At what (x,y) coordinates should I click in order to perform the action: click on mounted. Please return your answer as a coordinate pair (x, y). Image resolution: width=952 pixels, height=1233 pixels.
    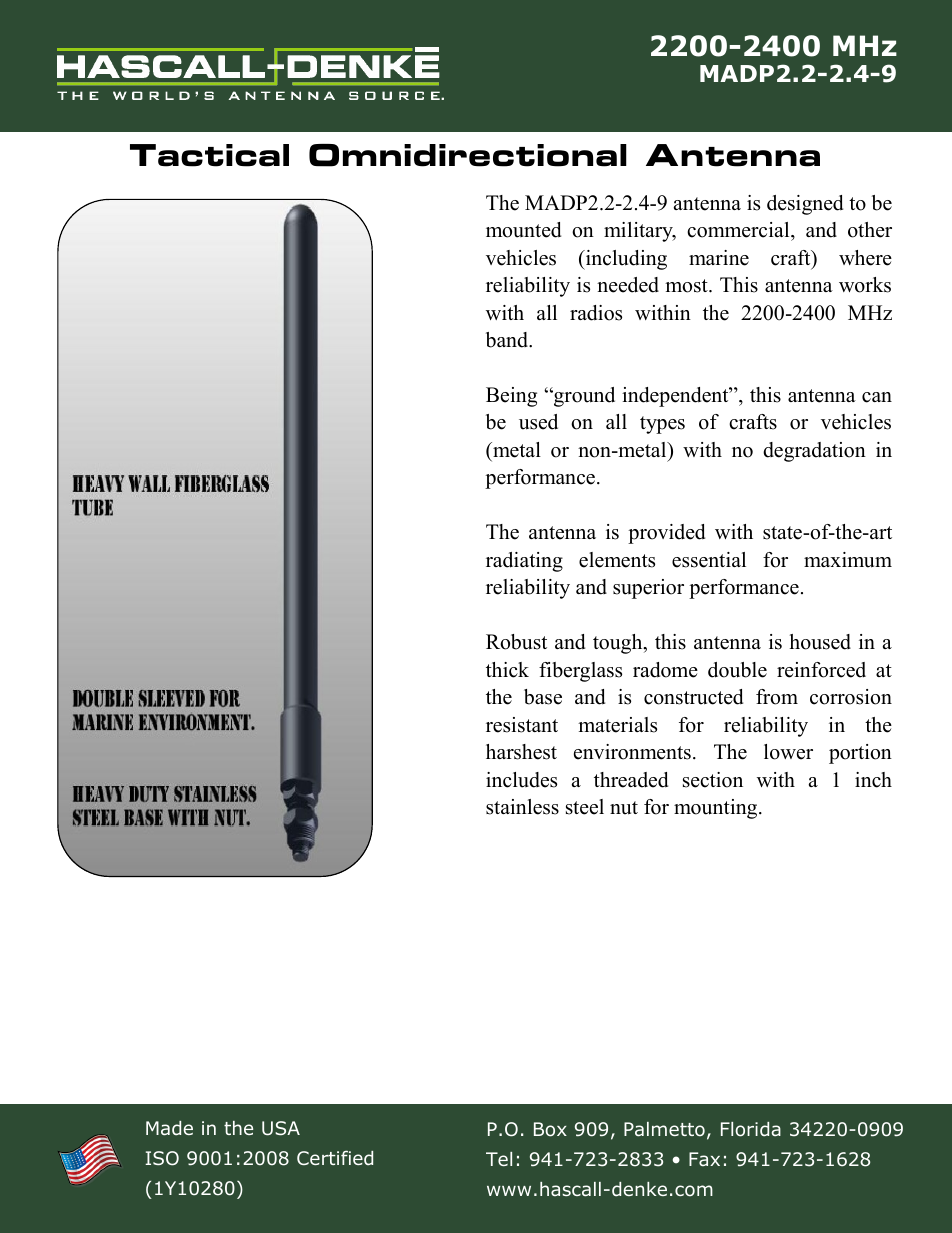
    Looking at the image, I should click on (523, 230).
